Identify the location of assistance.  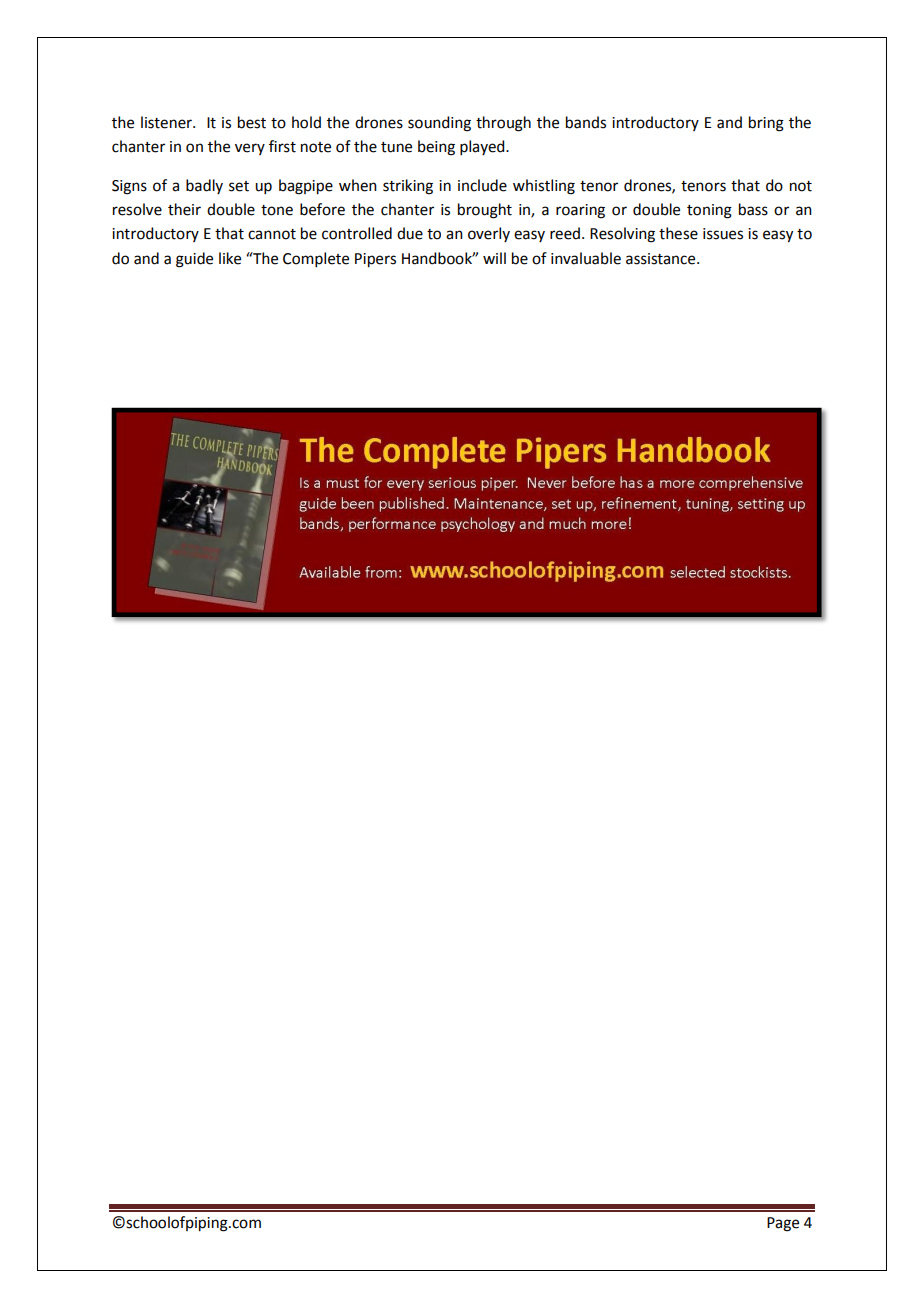
(662, 259).
